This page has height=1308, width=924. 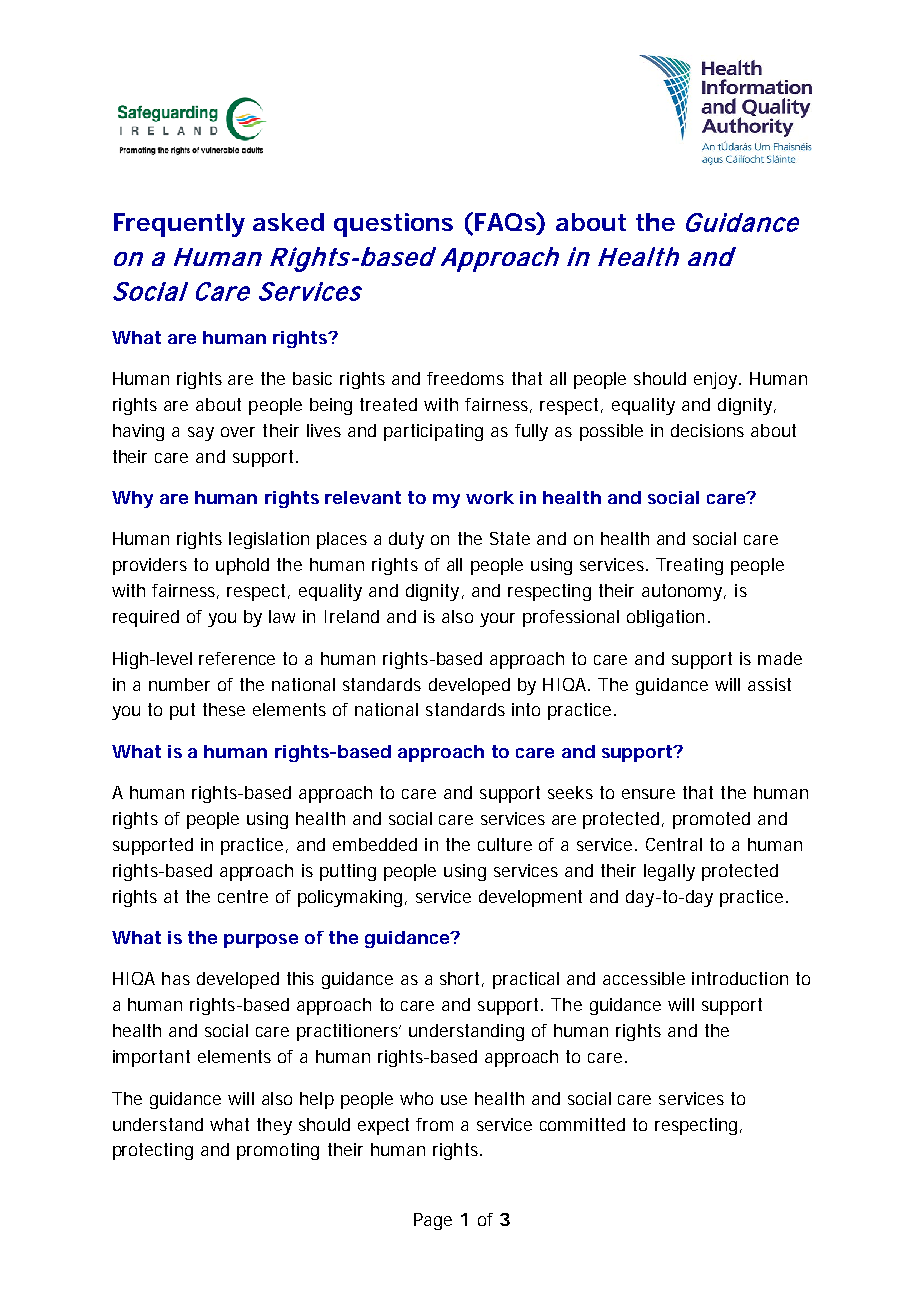 What do you see at coordinates (393, 225) in the page?
I see `questions` at bounding box center [393, 225].
